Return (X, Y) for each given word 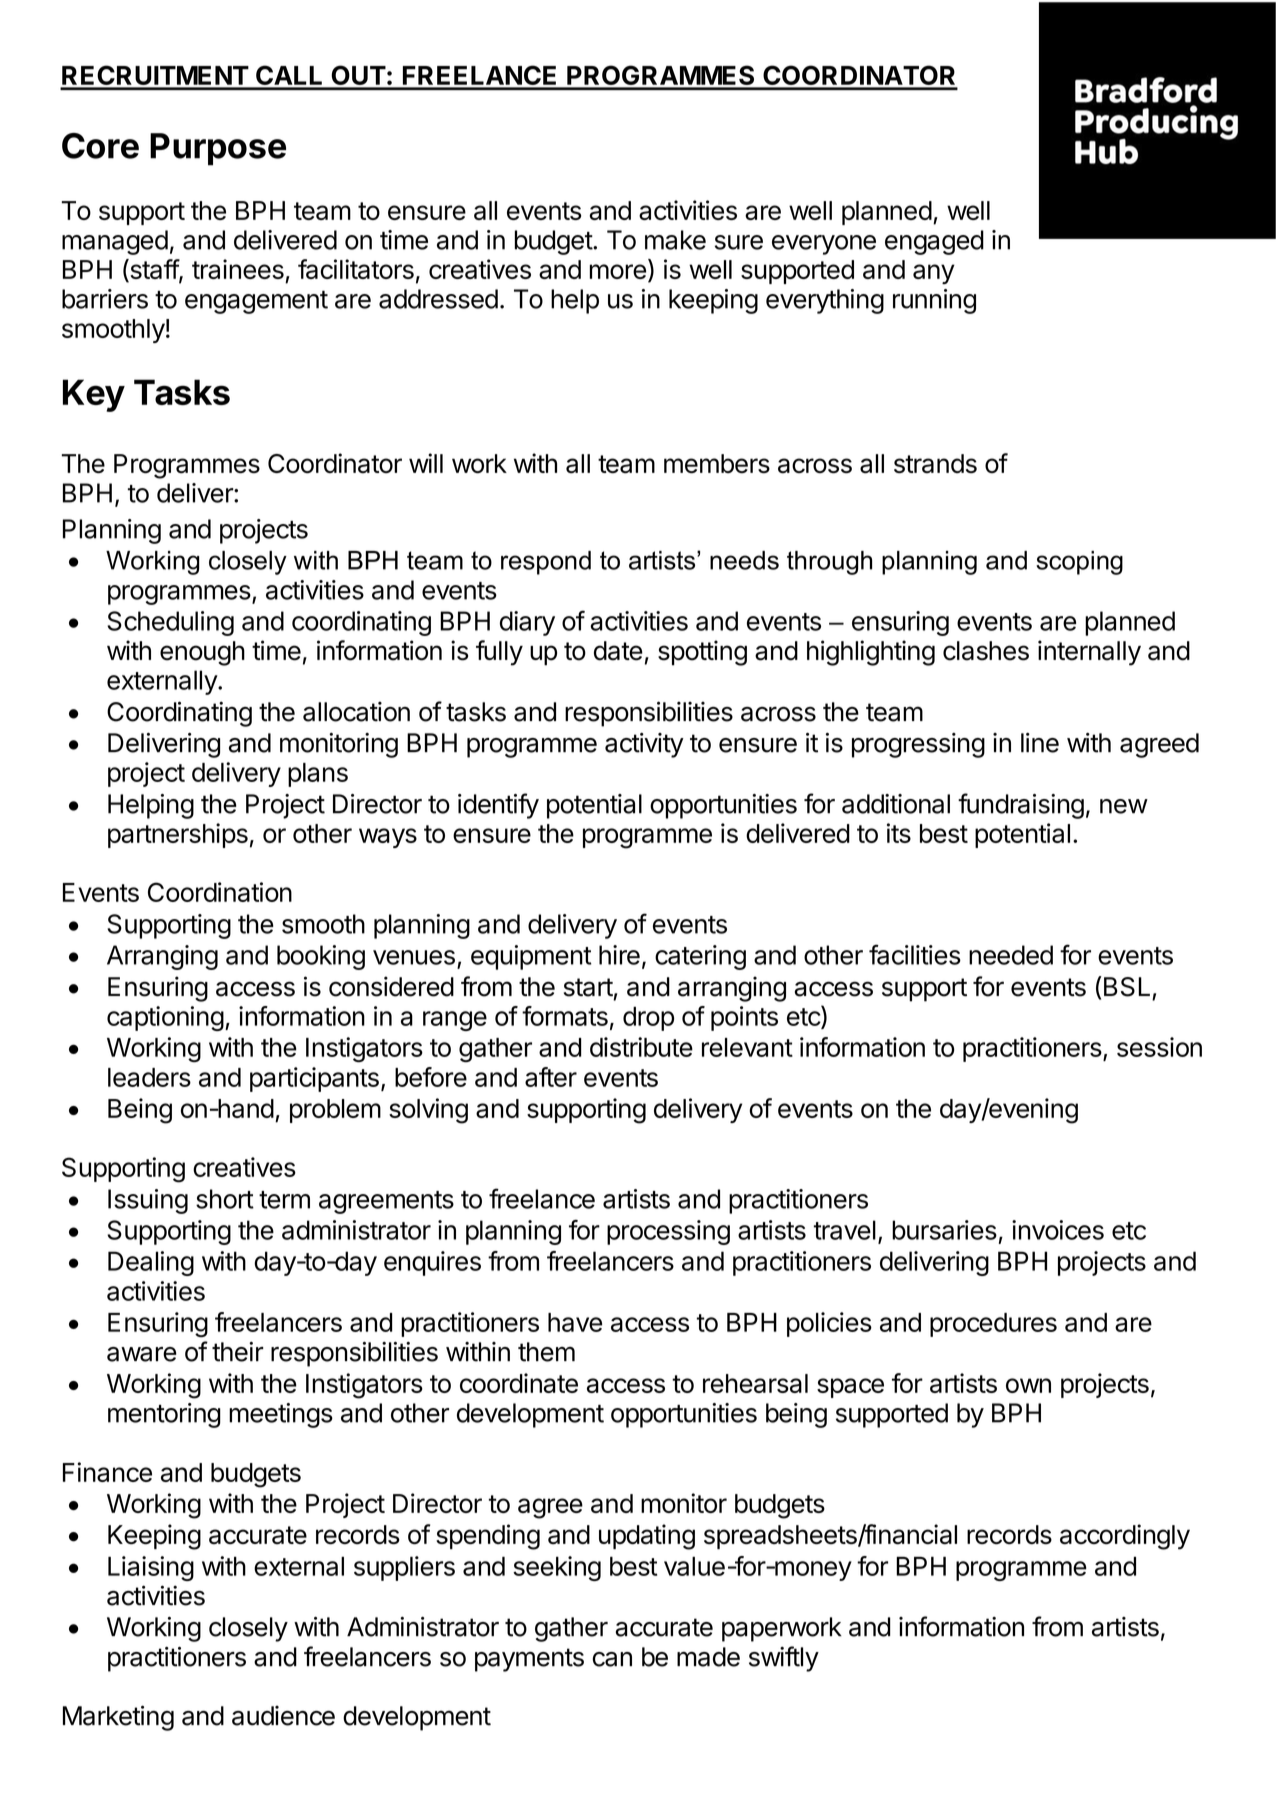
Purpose (218, 149)
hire (619, 955)
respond (546, 563)
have (575, 1322)
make (675, 240)
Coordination (220, 892)
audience (283, 1716)
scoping (1079, 563)
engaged (934, 242)
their (238, 1352)
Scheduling (170, 623)
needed (1011, 955)
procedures (993, 1325)
